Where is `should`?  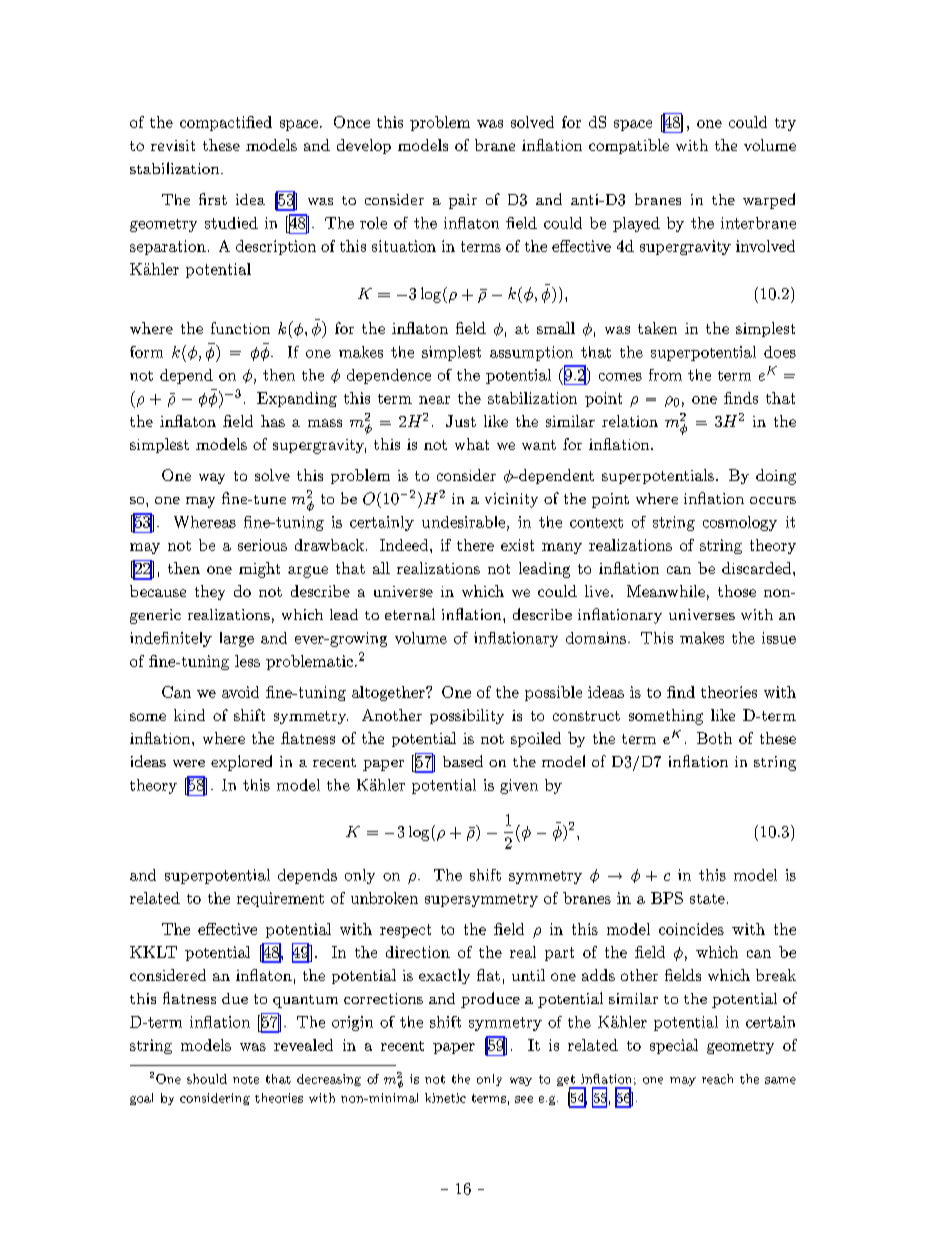
should is located at coordinates (207, 1079).
